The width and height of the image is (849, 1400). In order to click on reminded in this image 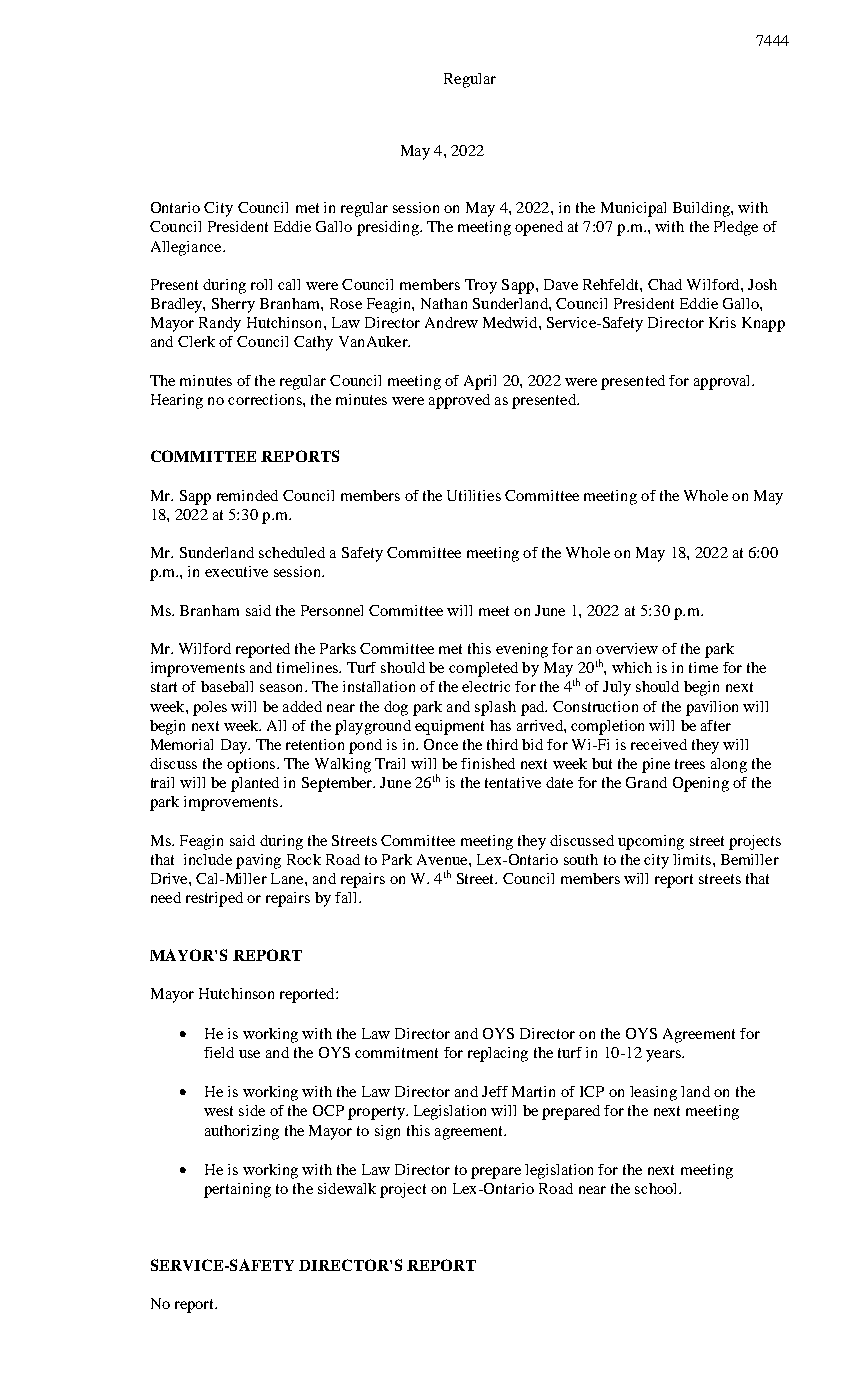, I will do `click(247, 495)`.
